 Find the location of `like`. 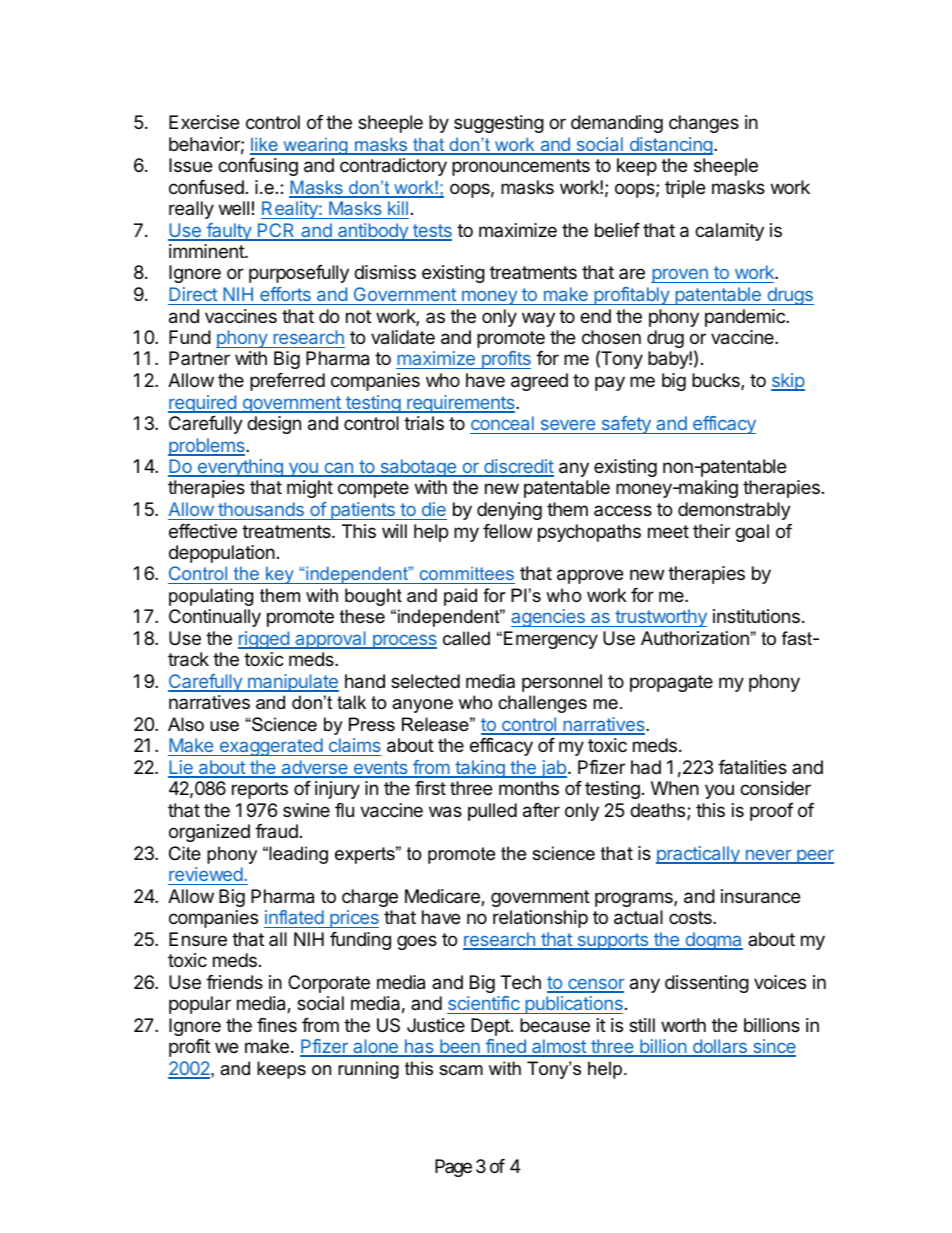

like is located at coordinates (265, 145).
